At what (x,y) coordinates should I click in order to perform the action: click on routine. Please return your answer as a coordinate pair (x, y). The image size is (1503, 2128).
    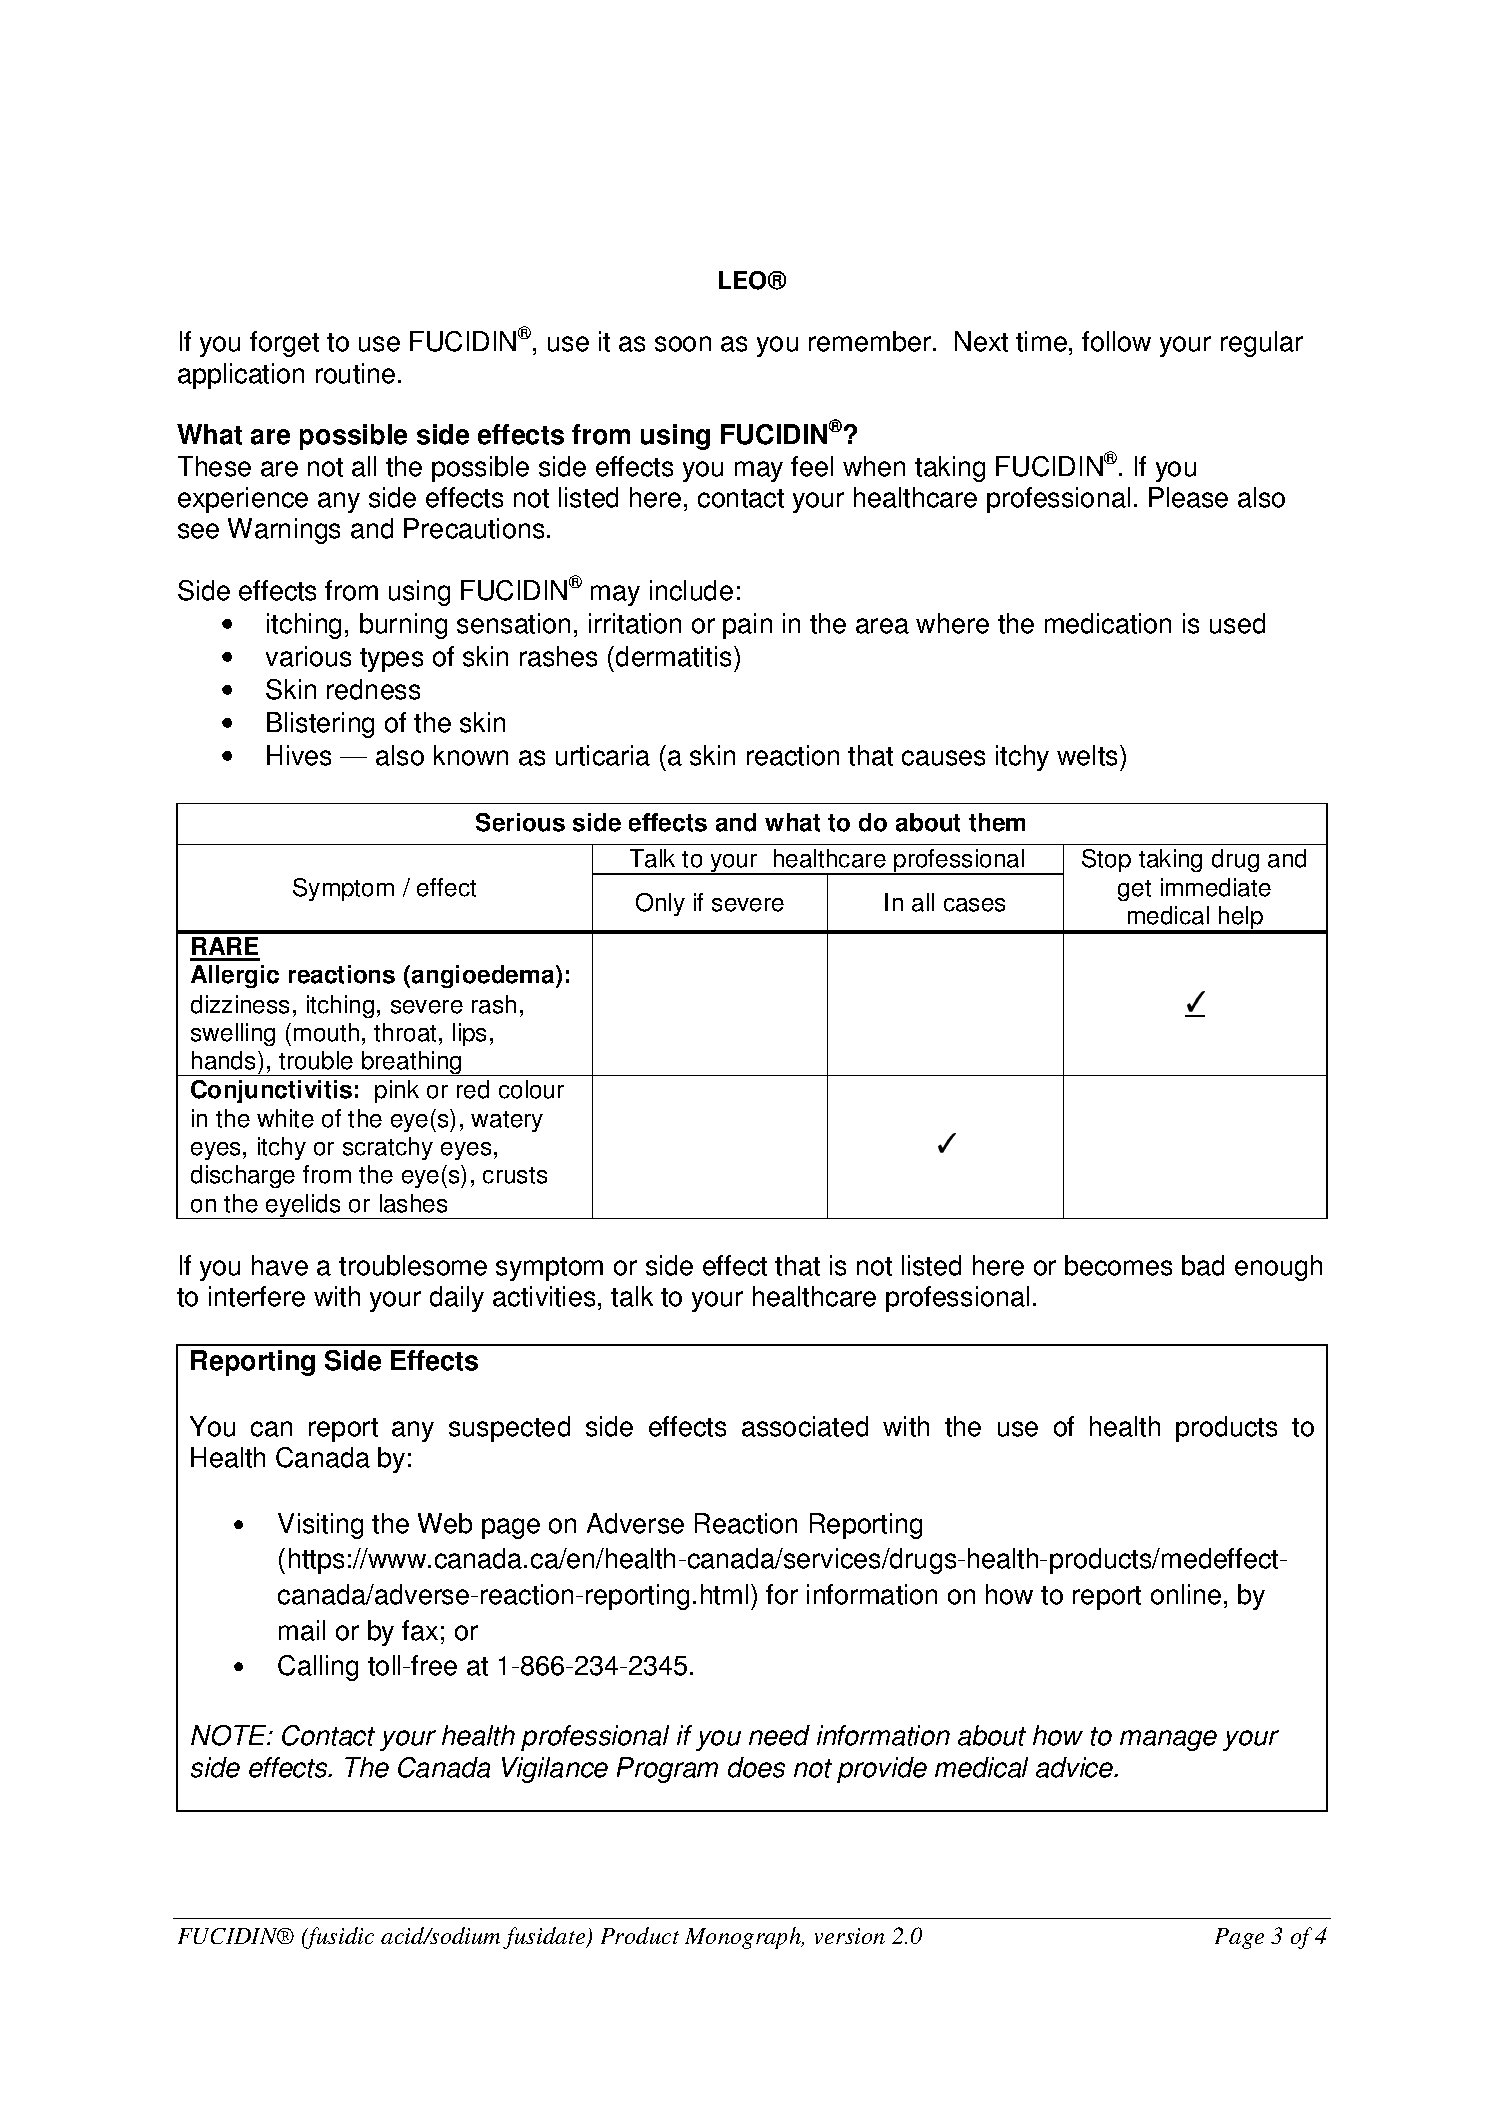
    Looking at the image, I should click on (355, 373).
